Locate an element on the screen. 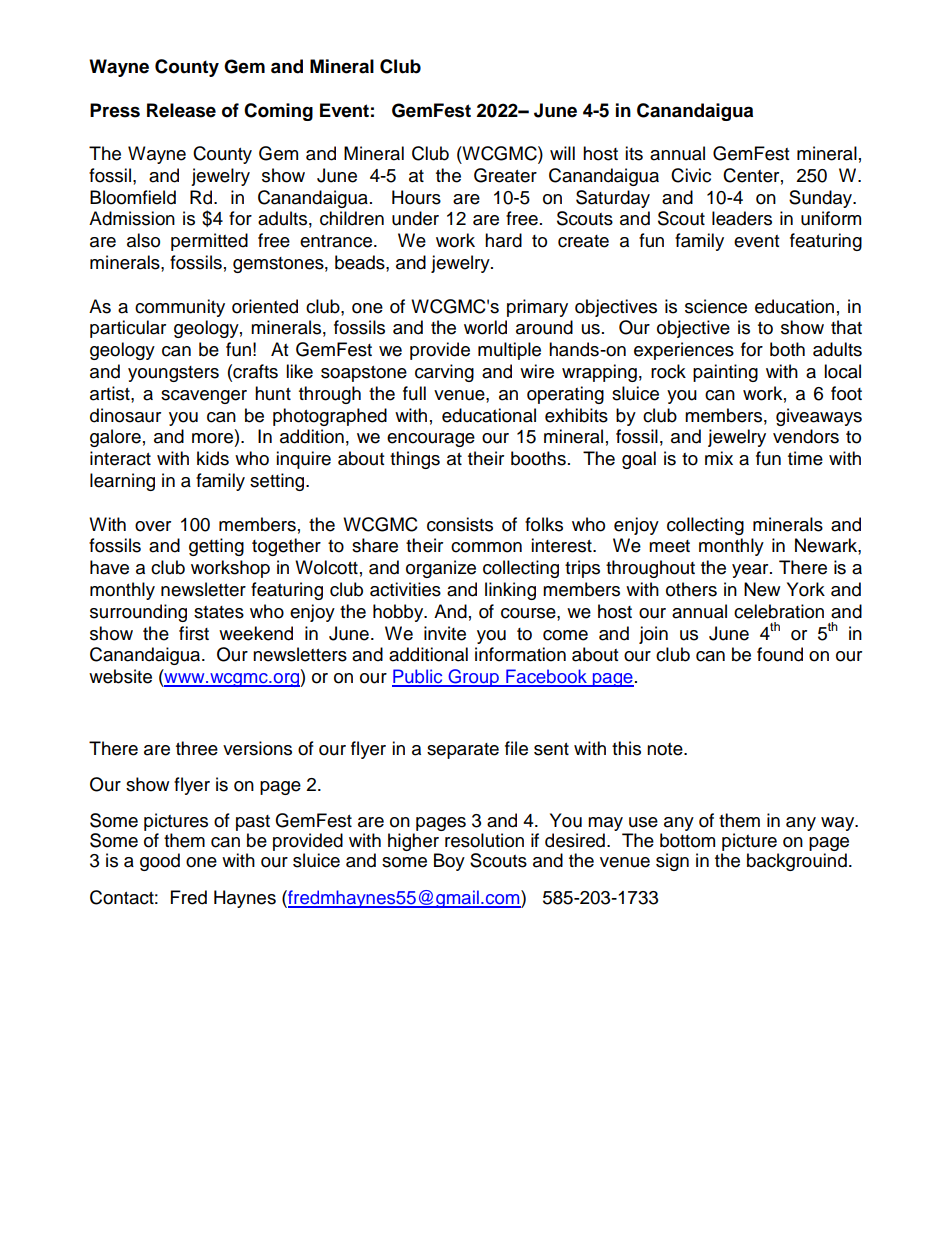 The image size is (952, 1233). celebration is located at coordinates (779, 611).
